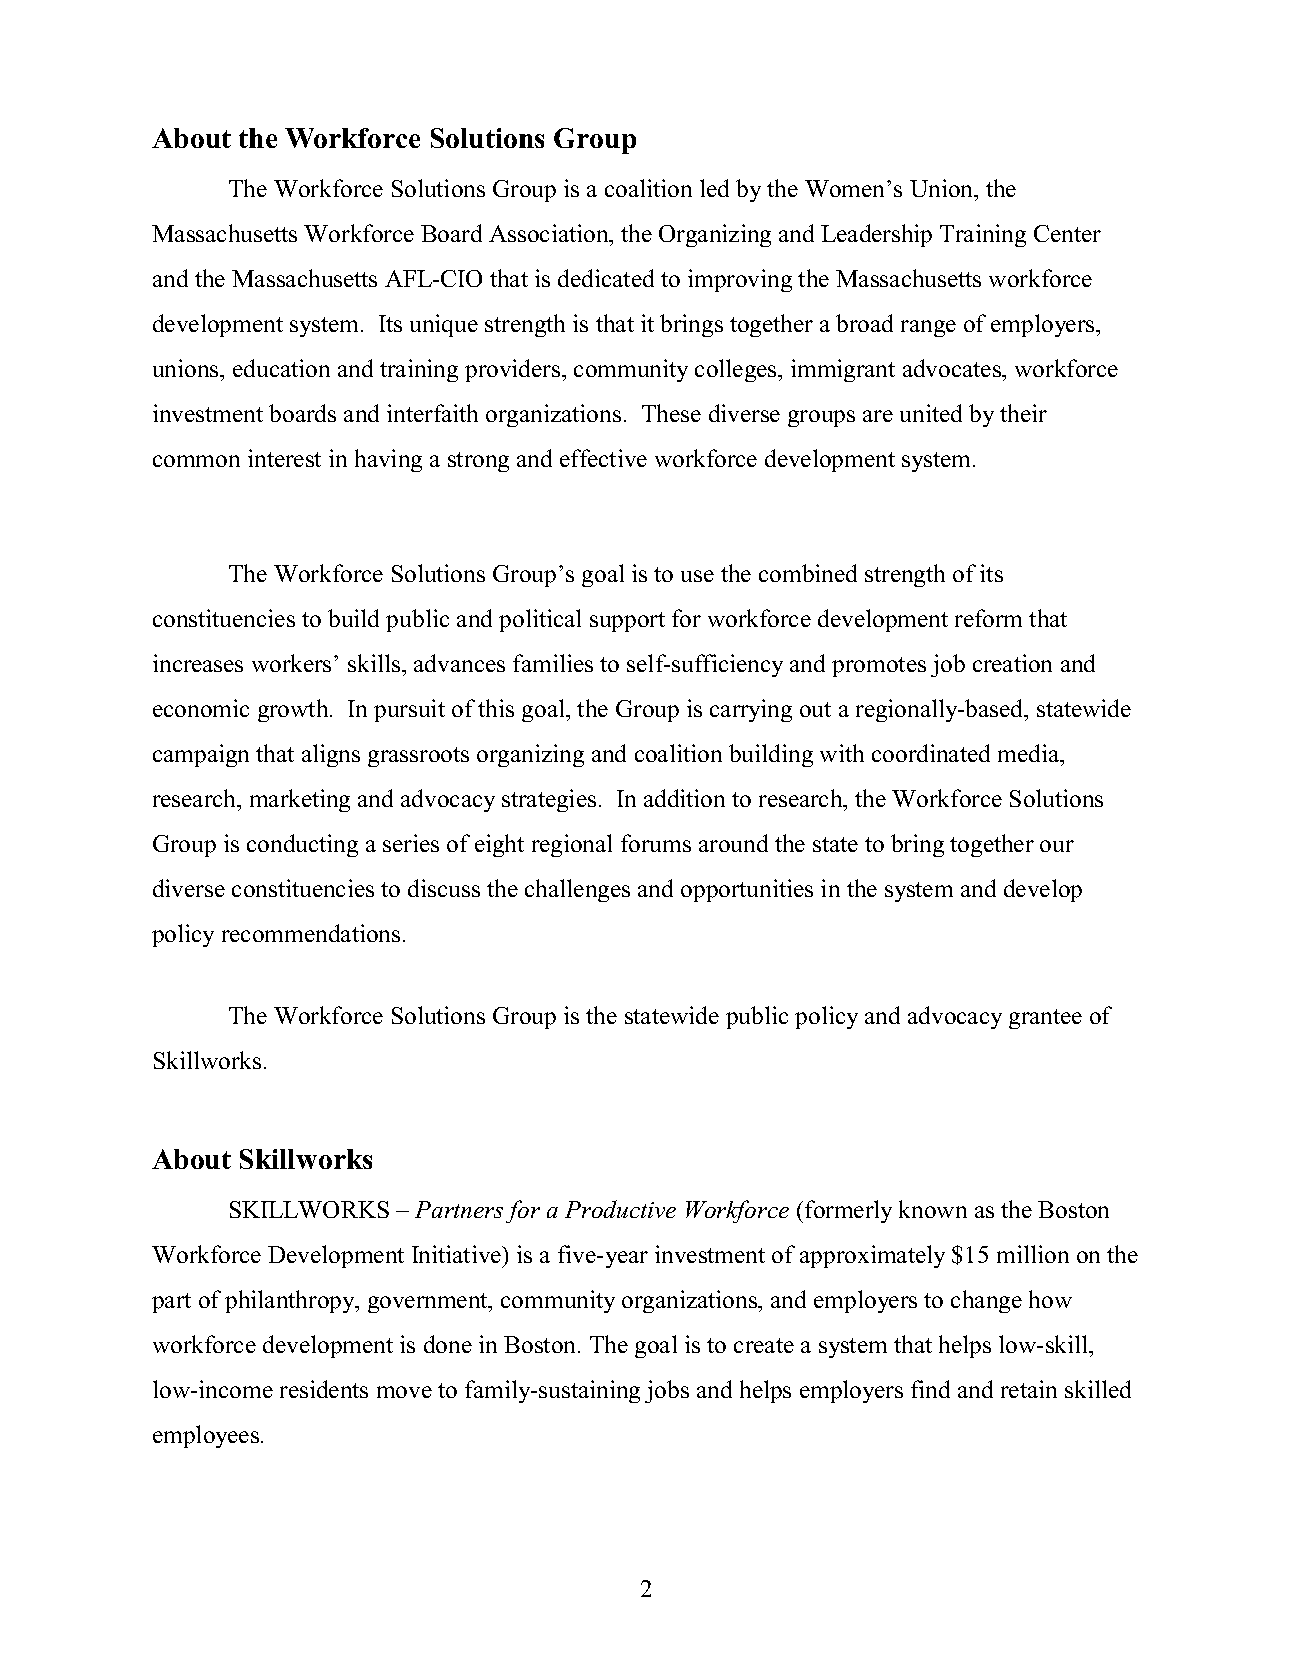 The height and width of the screenshot is (1675, 1294). Describe the element at coordinates (667, 1391) in the screenshot. I see `jobs` at that location.
